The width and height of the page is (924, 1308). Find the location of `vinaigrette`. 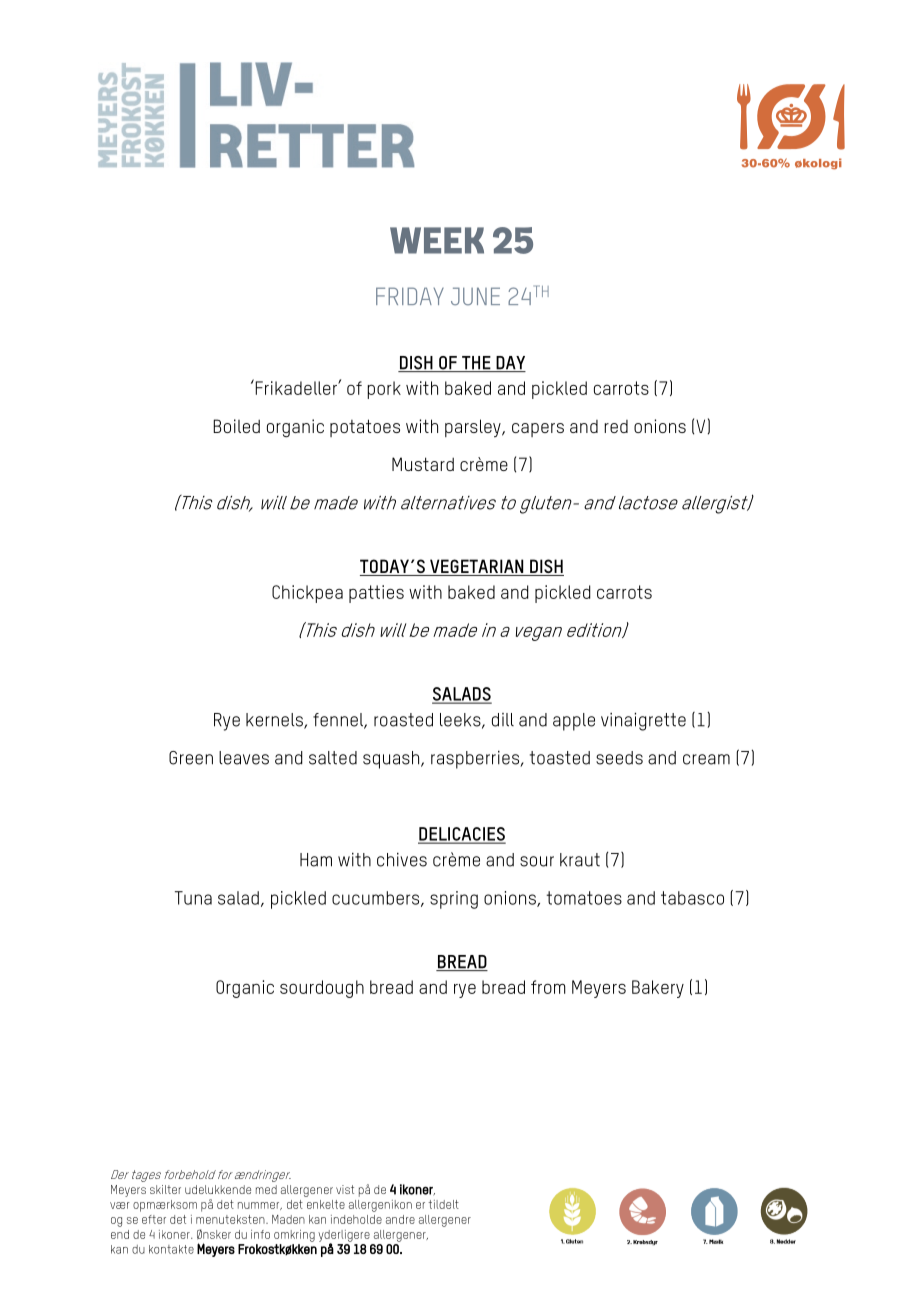

vinaigrette is located at coordinates (643, 722).
